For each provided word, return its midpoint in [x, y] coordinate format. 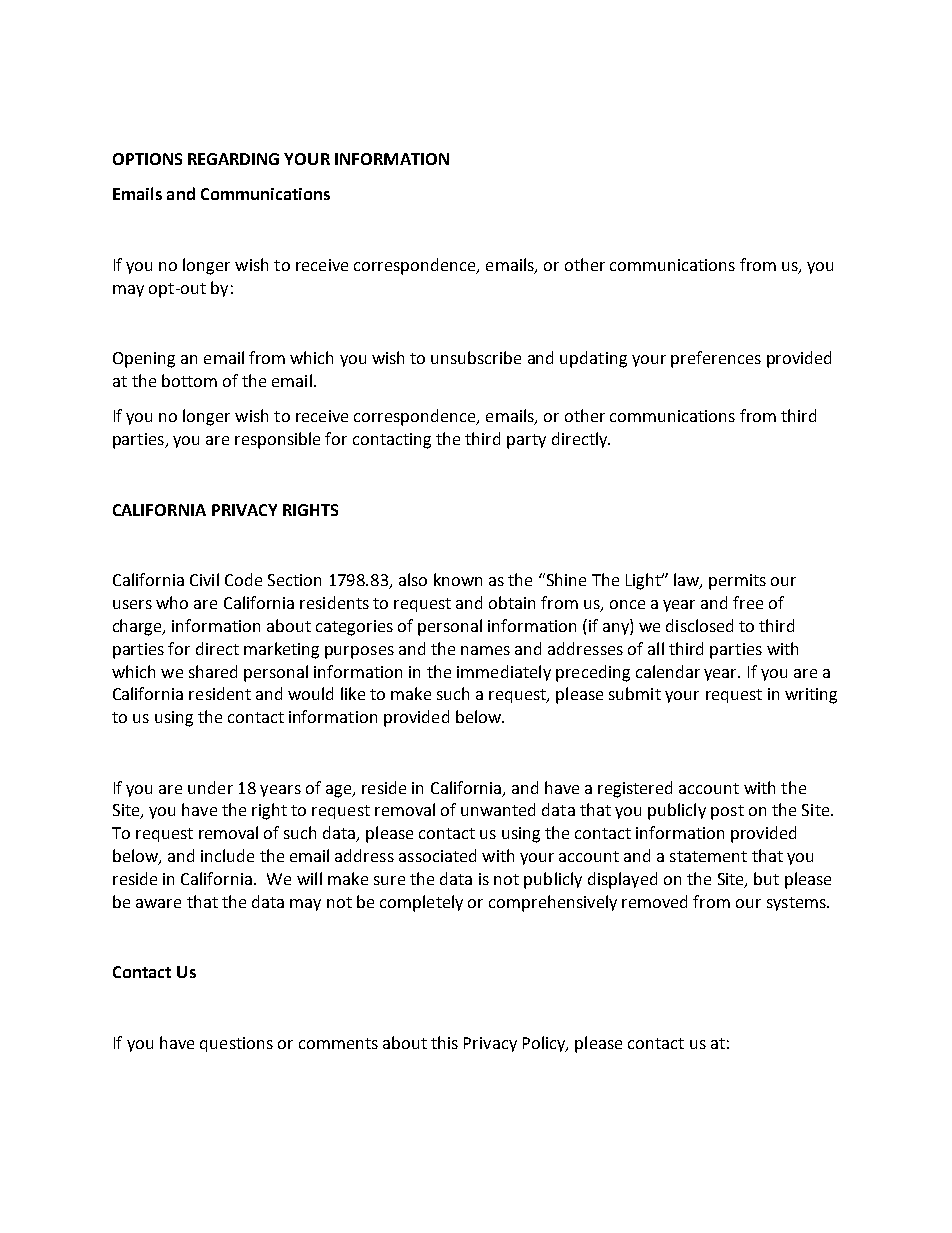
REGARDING [233, 159]
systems [797, 904]
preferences [716, 359]
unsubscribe [476, 357]
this [444, 1042]
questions [236, 1044]
